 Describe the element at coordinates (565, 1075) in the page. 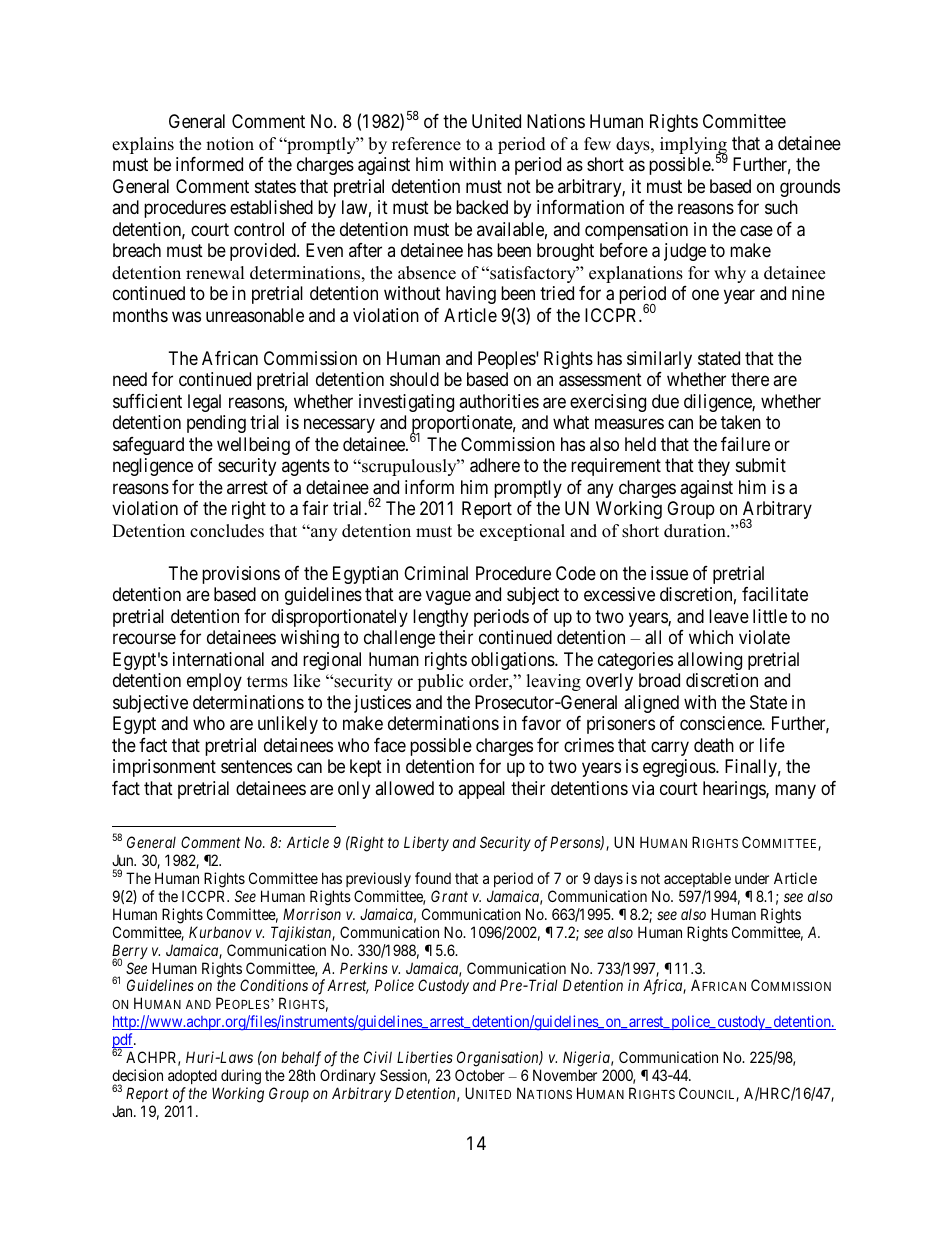

I see `November` at that location.
